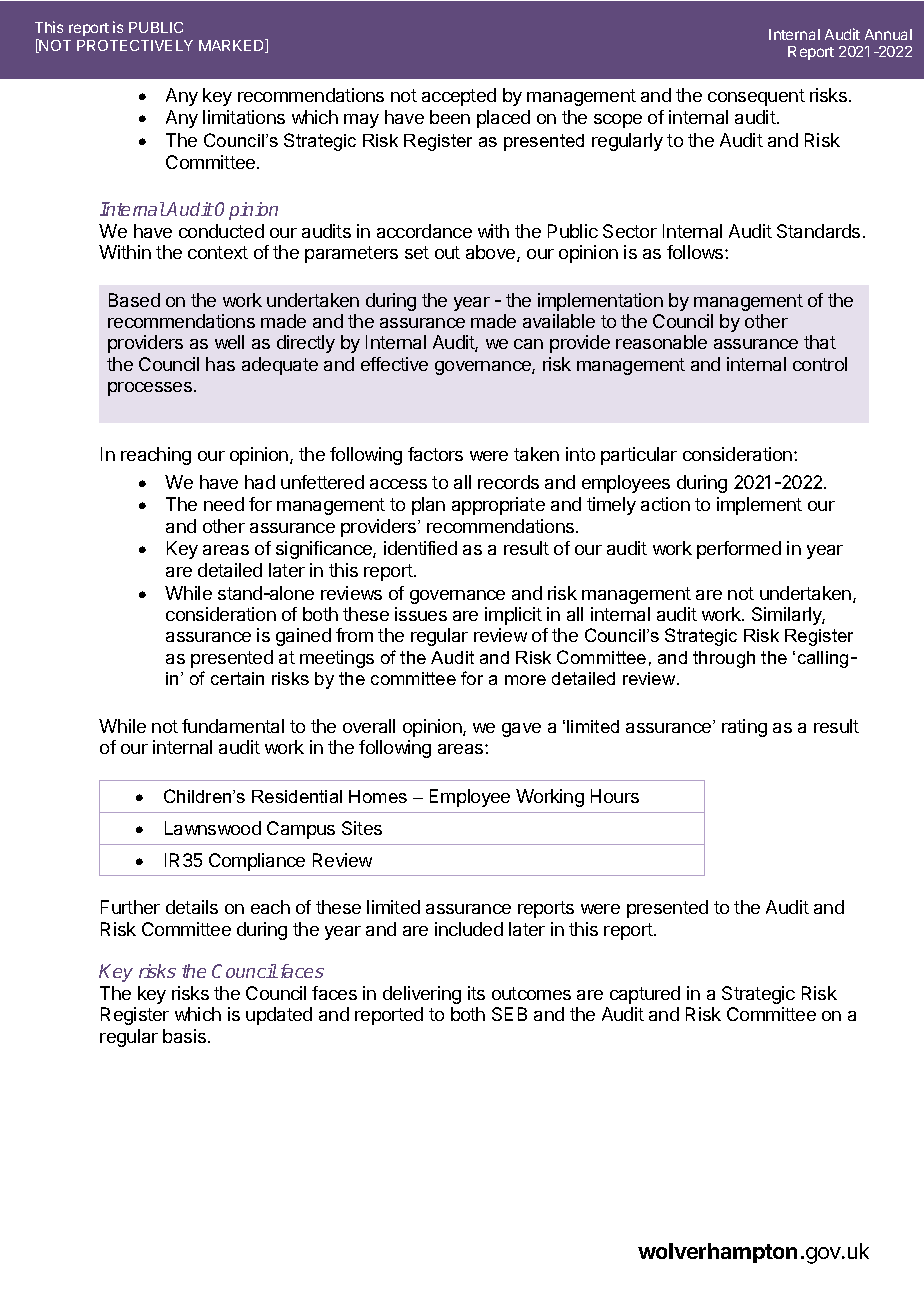 Image resolution: width=924 pixels, height=1308 pixels. What do you see at coordinates (459, 97) in the page?
I see `accepted` at bounding box center [459, 97].
